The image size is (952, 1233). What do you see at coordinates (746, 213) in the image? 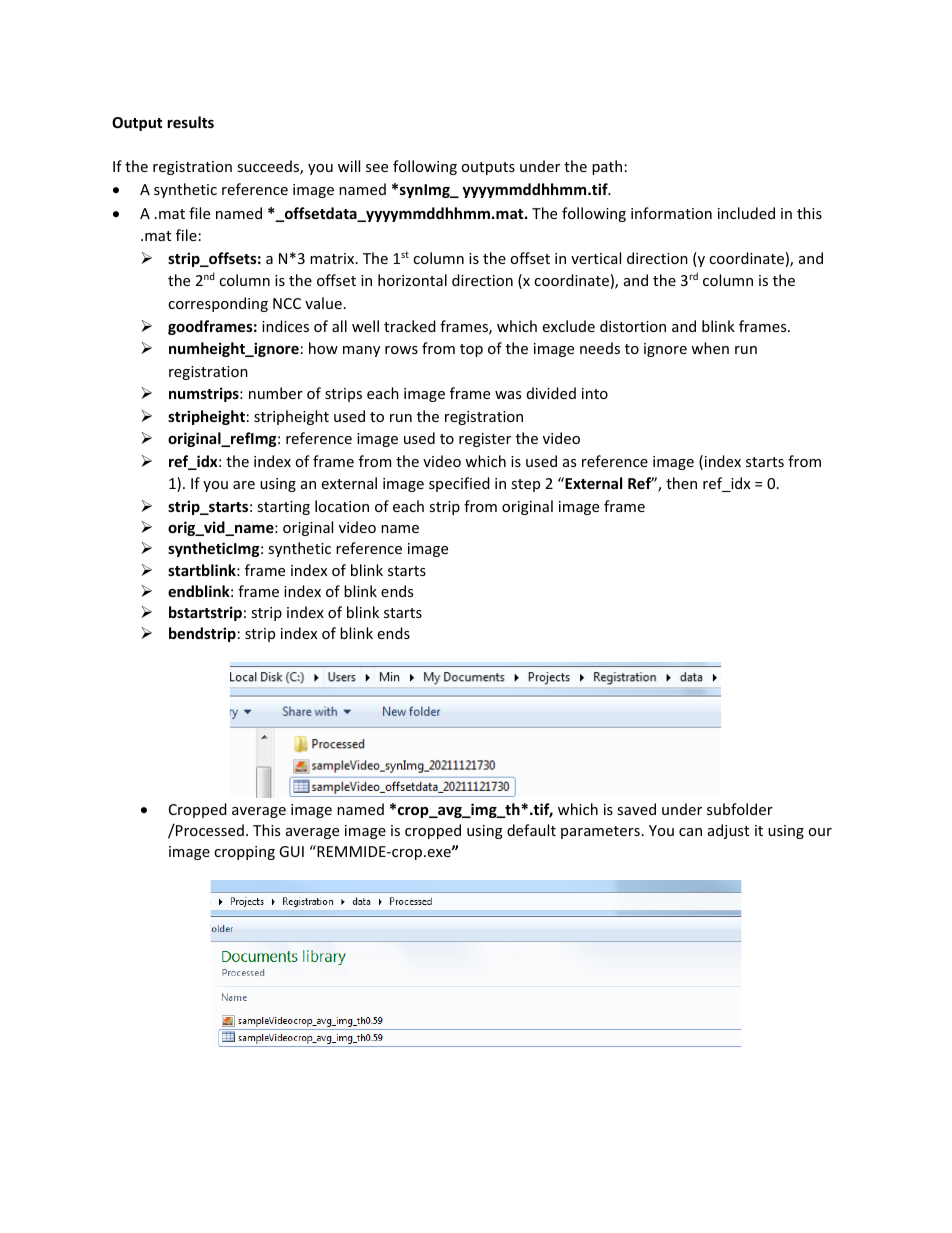
I see `included` at bounding box center [746, 213].
